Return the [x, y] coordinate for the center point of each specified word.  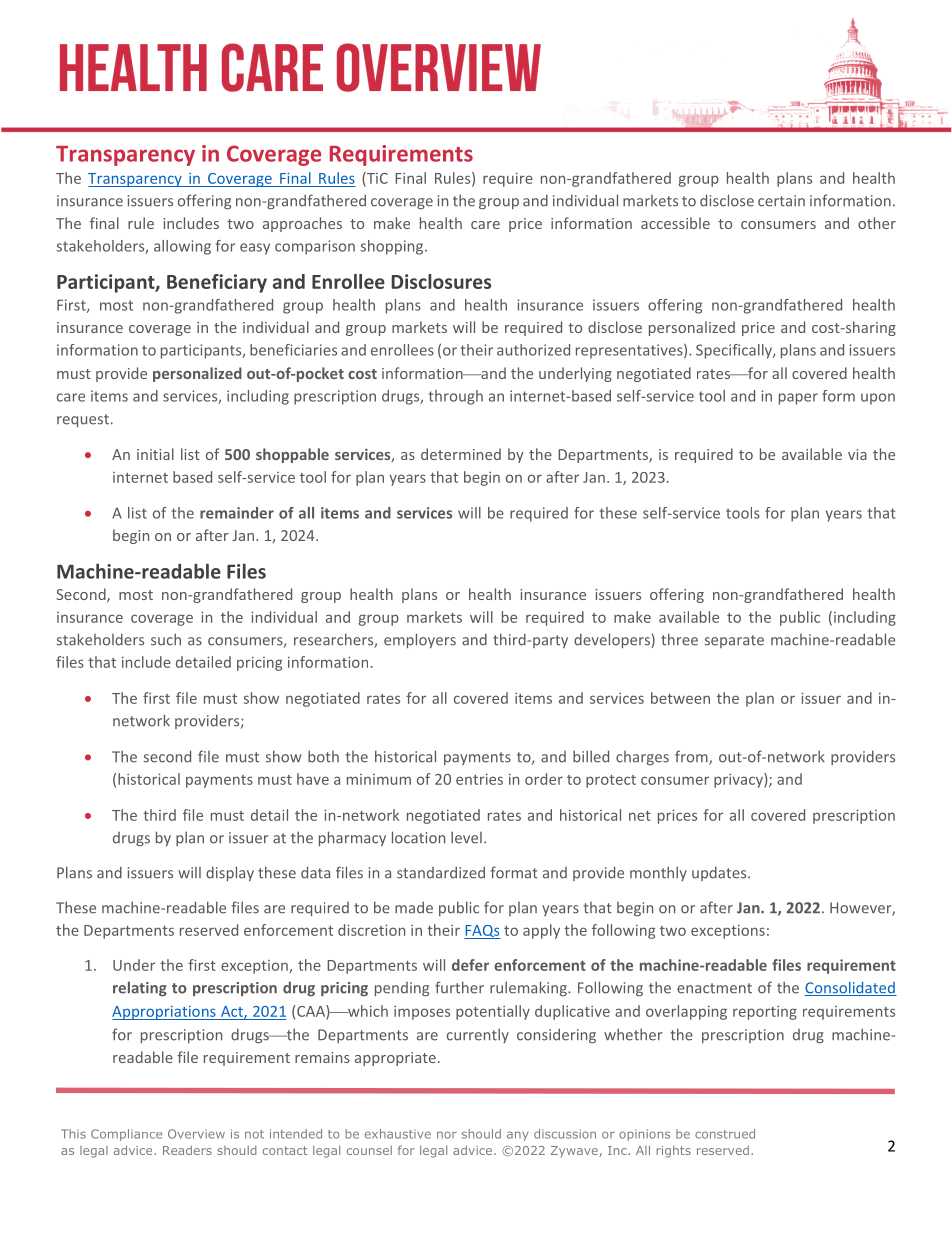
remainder [237, 513]
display [230, 873]
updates [720, 873]
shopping [393, 247]
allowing [182, 247]
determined [461, 454]
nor [447, 1135]
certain [781, 201]
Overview [196, 1134]
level [466, 837]
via [857, 454]
